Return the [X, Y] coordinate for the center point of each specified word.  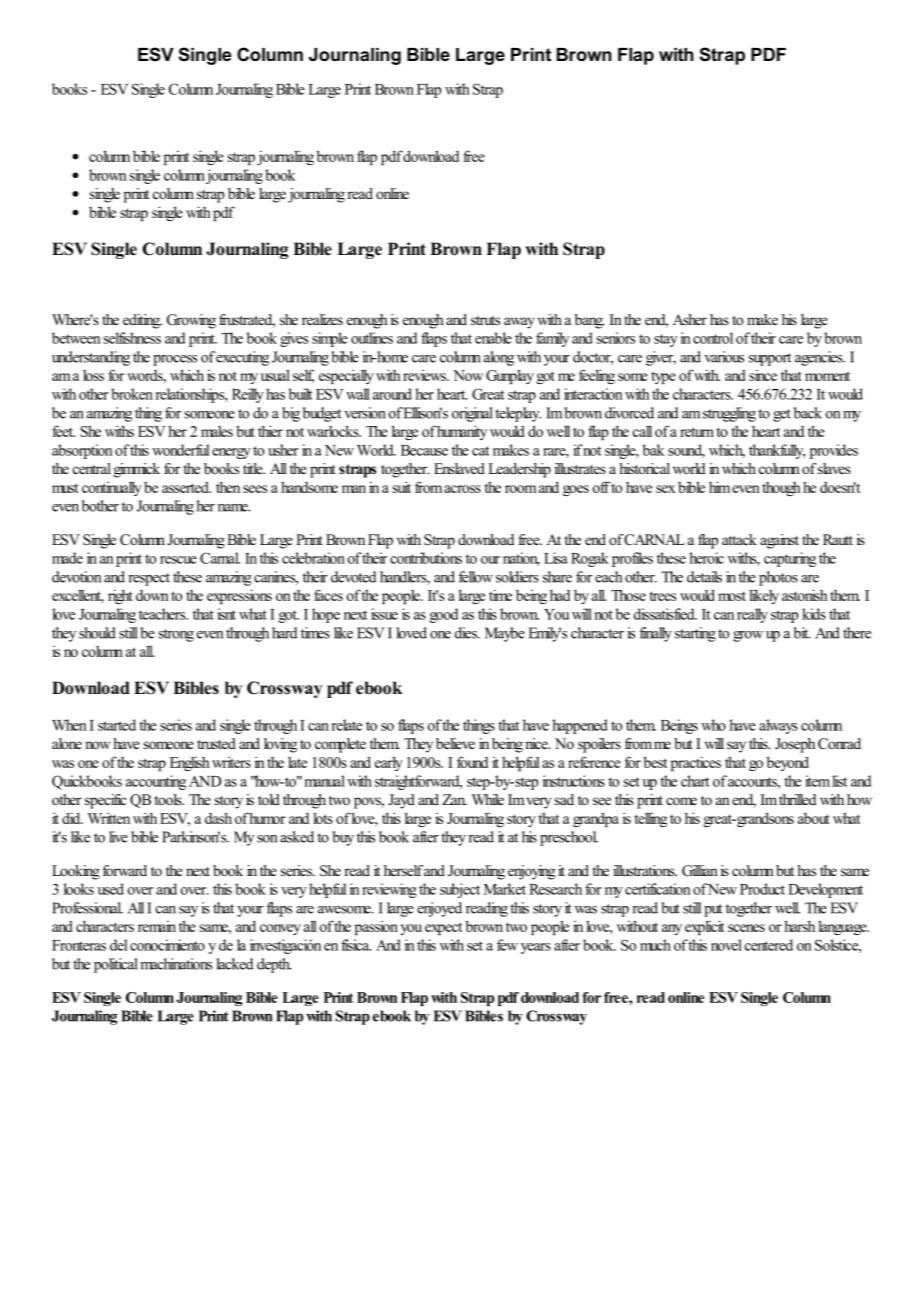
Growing [191, 321]
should [97, 633]
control [713, 338]
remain [157, 926]
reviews [426, 375]
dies [467, 633]
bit [802, 633]
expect [444, 928]
